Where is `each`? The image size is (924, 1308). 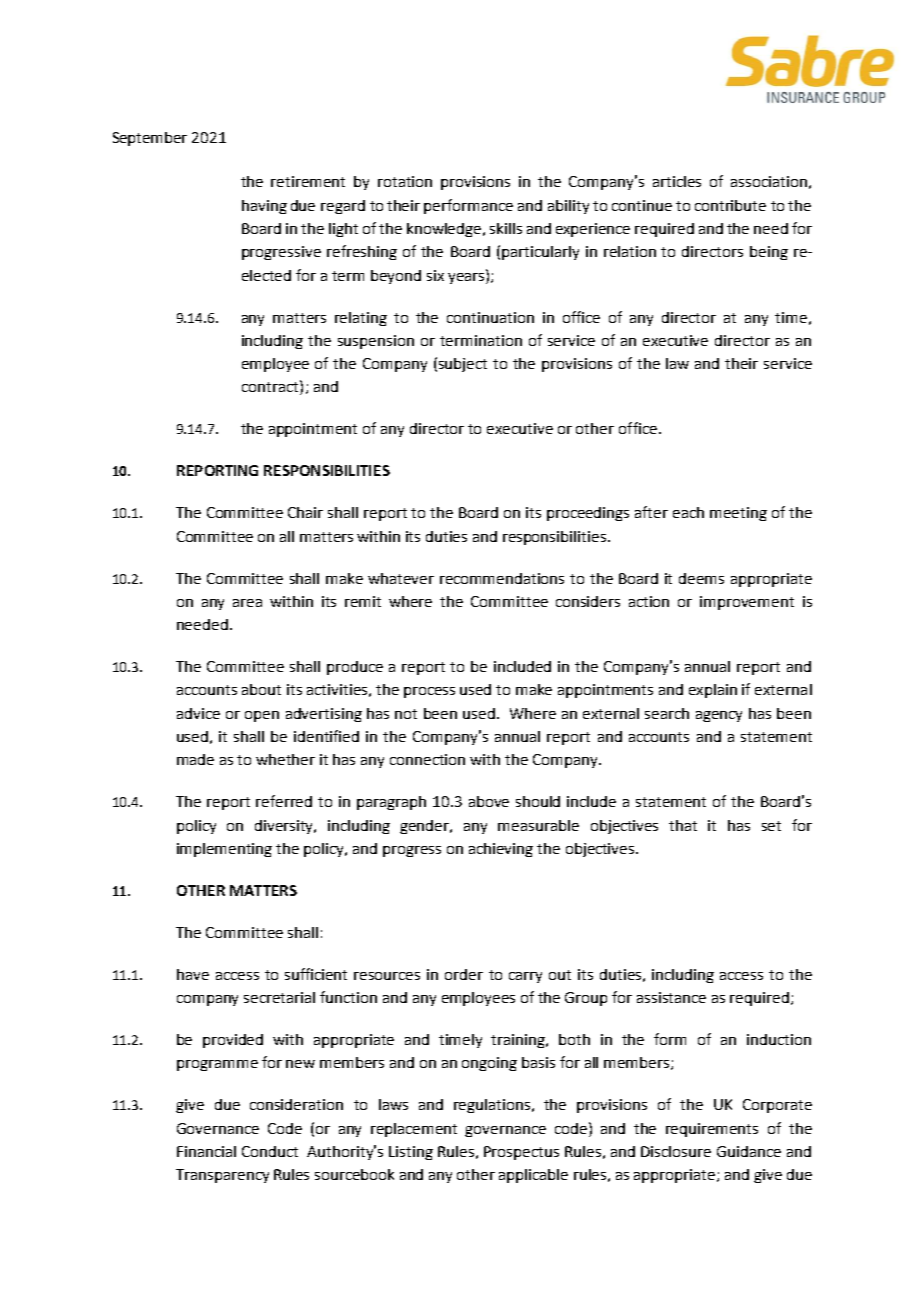 each is located at coordinates (688, 512).
